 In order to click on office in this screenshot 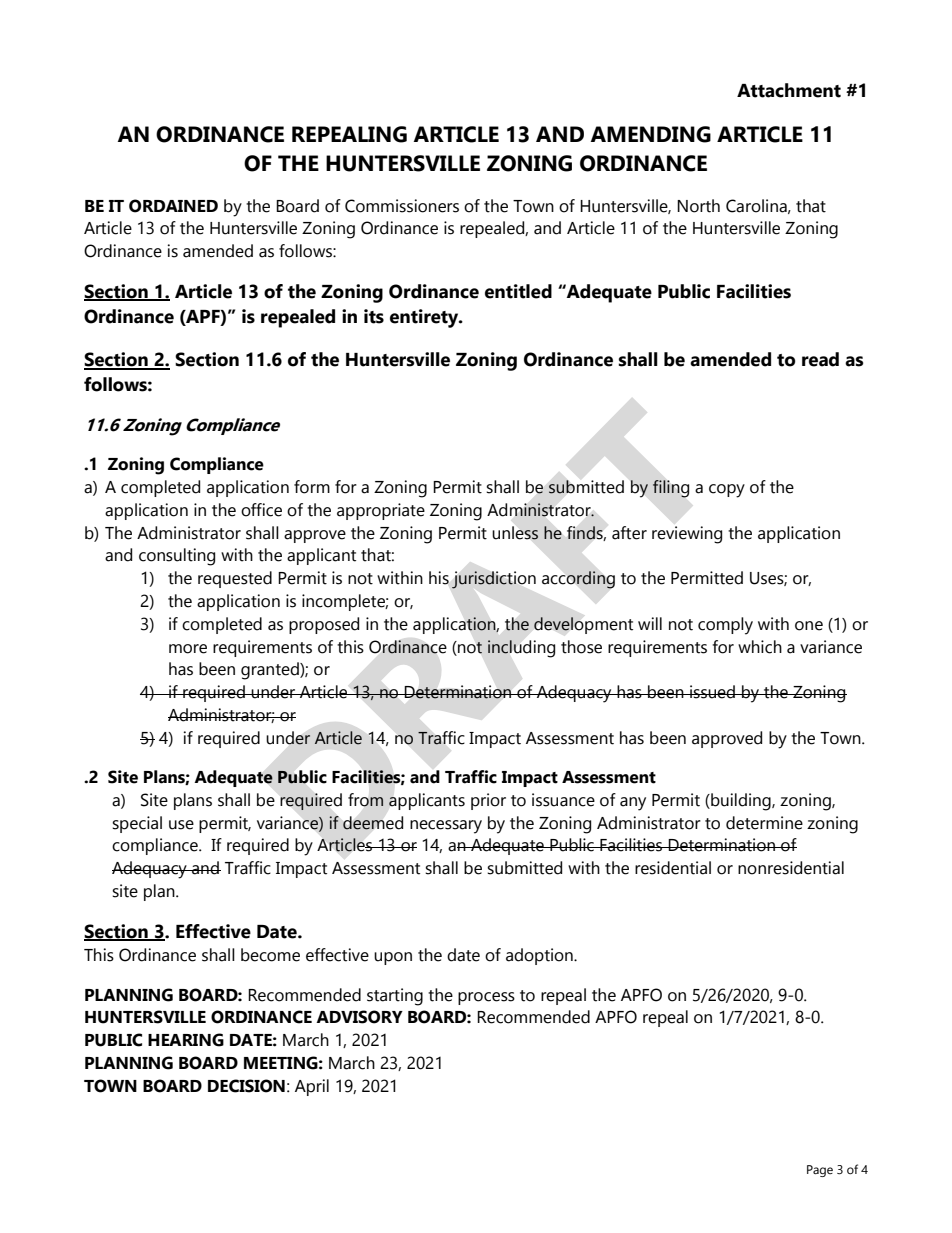, I will do `click(261, 510)`.
